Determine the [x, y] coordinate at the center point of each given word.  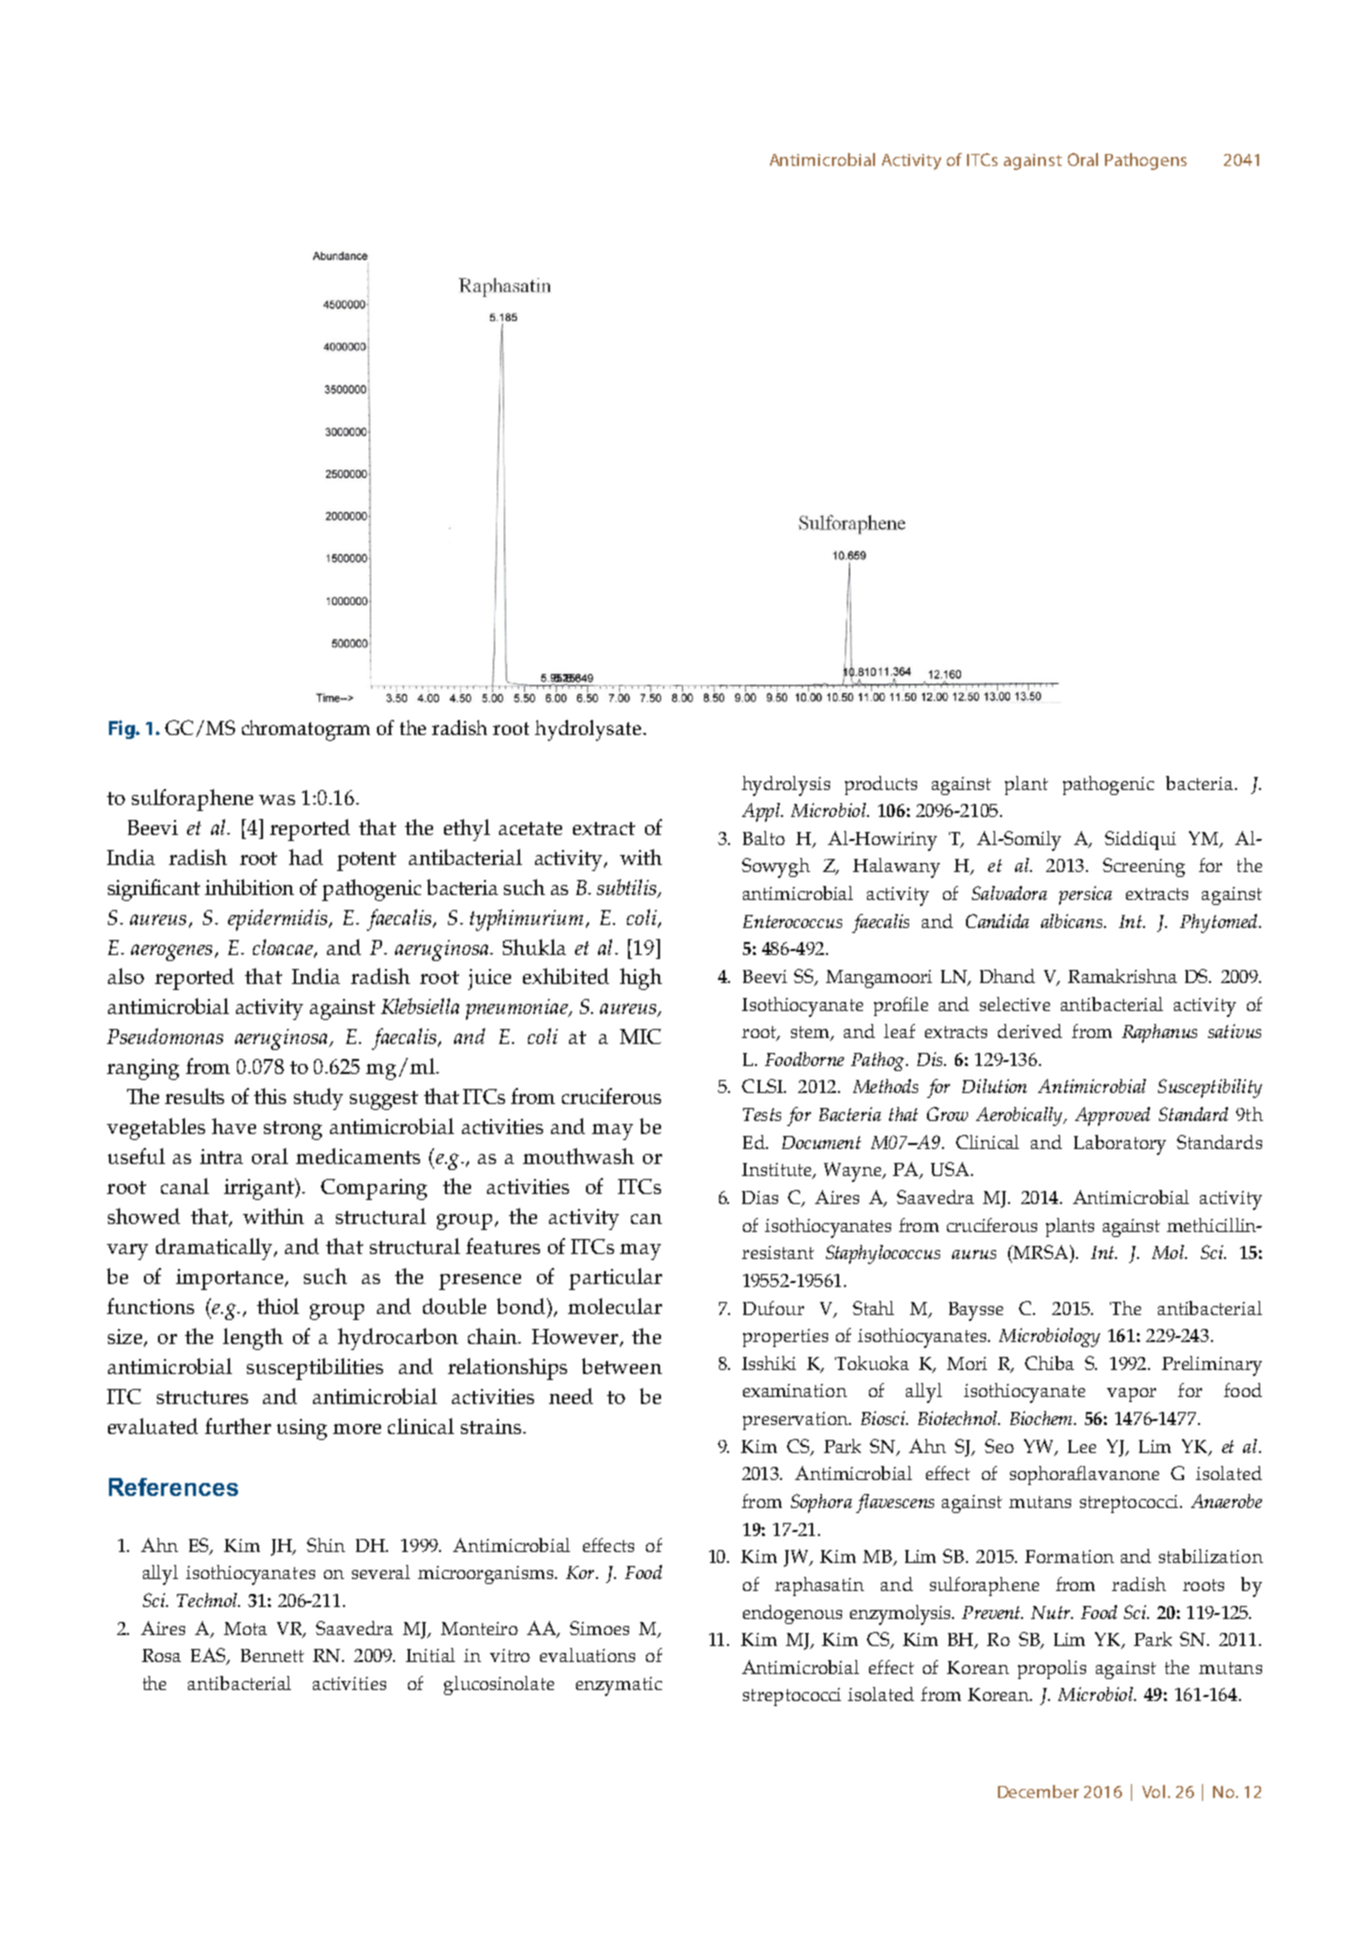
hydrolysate [588, 730]
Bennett [272, 1655]
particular [615, 1279]
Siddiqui [1140, 840]
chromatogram [306, 730]
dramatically [216, 1249]
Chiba [1049, 1363]
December [1038, 1791]
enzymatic [619, 1686]
